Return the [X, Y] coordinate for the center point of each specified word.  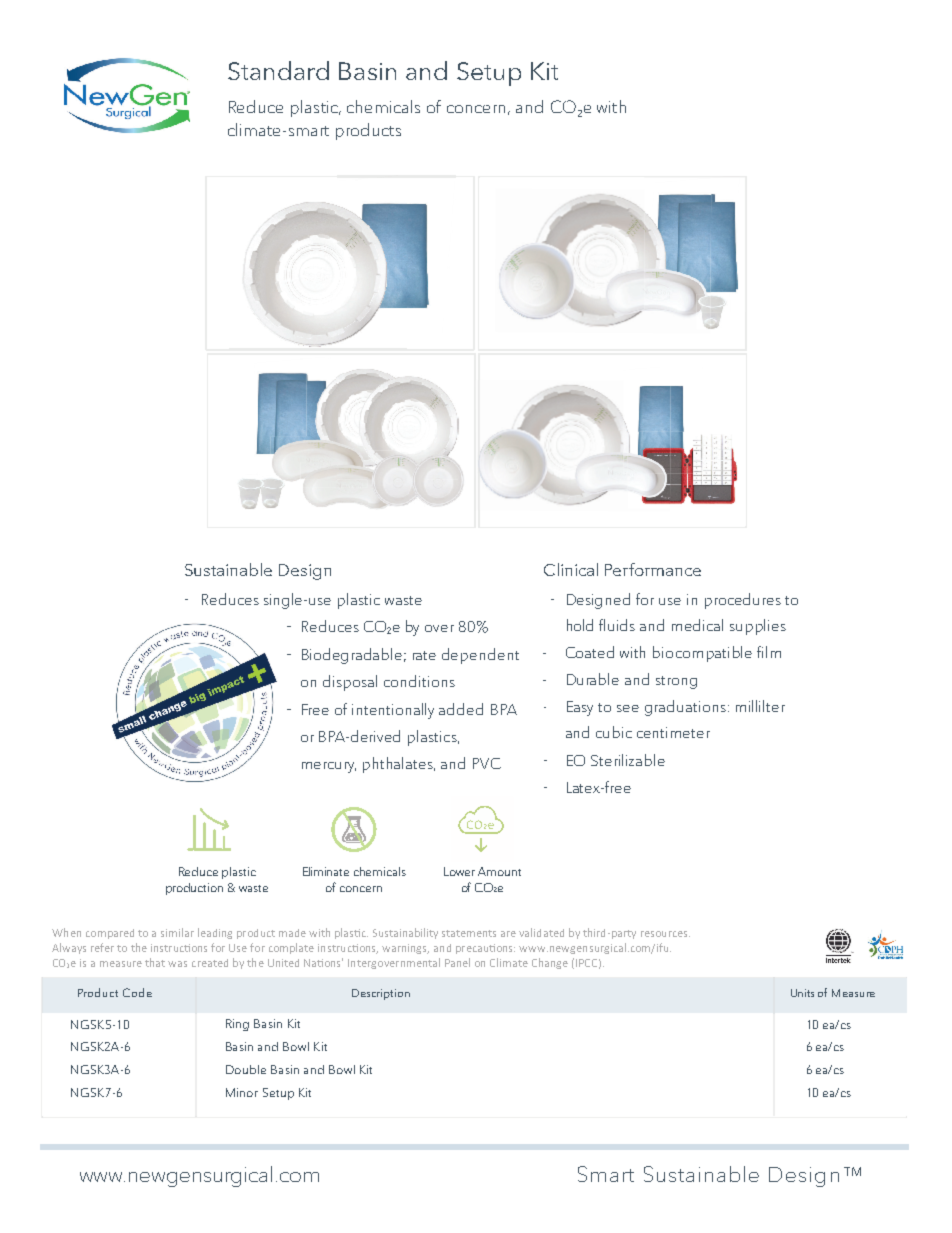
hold [580, 625]
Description [381, 994]
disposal [350, 683]
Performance [653, 569]
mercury [329, 767]
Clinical [571, 569]
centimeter [673, 732]
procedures [743, 601]
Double [246, 1069]
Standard [278, 70]
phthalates [399, 765]
